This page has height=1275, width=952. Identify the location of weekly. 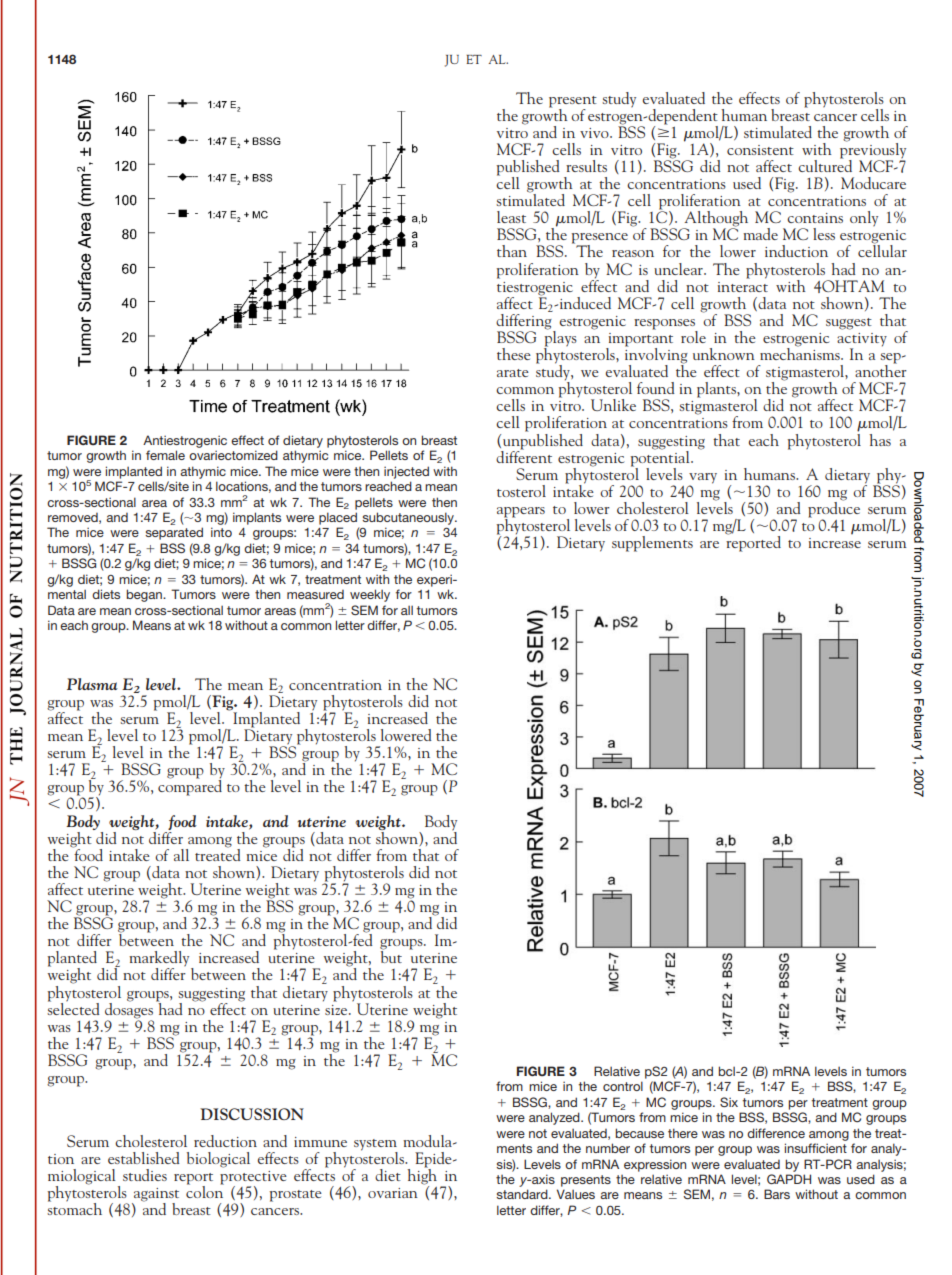
(370, 595).
